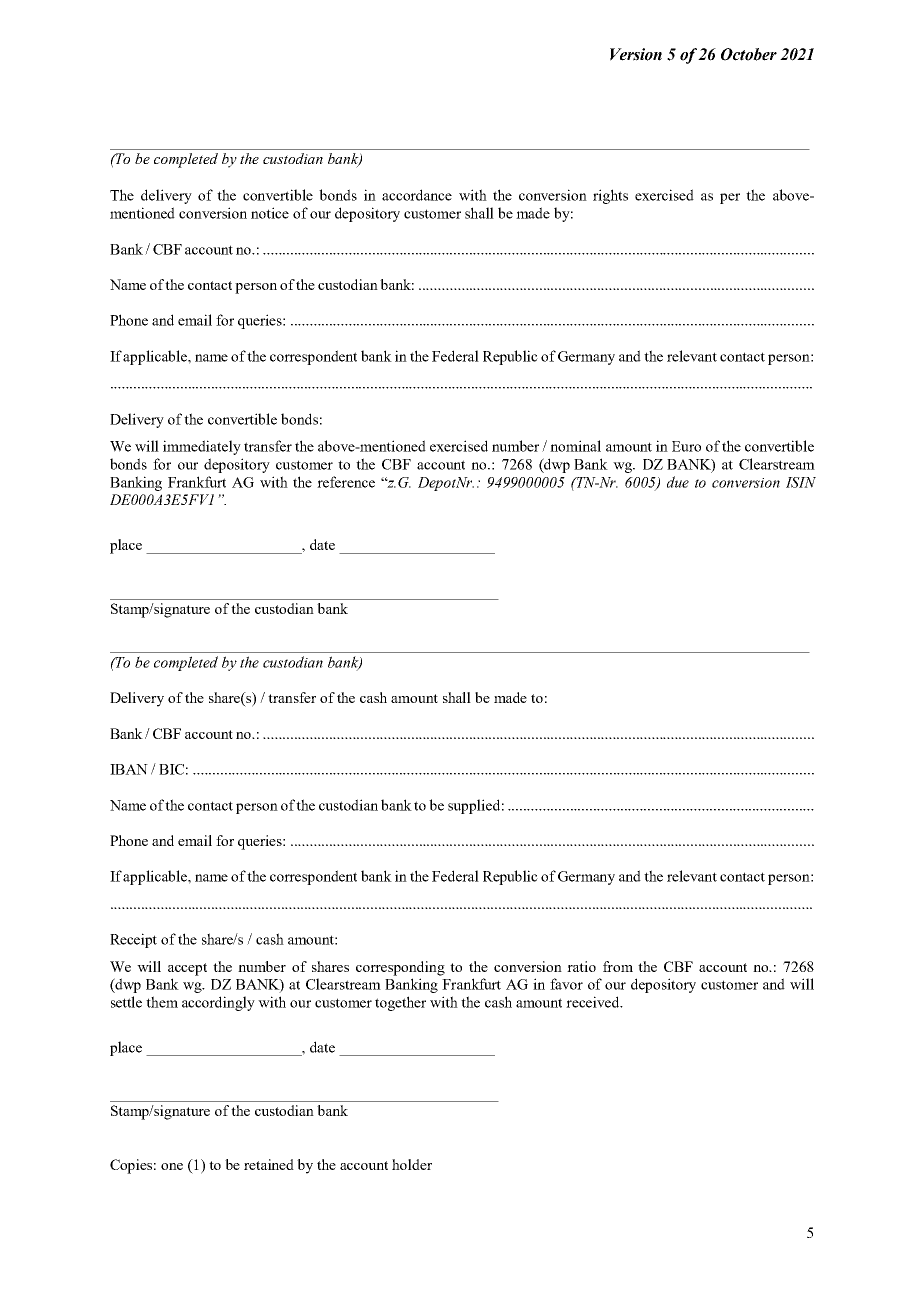 Image resolution: width=924 pixels, height=1308 pixels. Describe the element at coordinates (400, 968) in the screenshot. I see `corresponding` at that location.
